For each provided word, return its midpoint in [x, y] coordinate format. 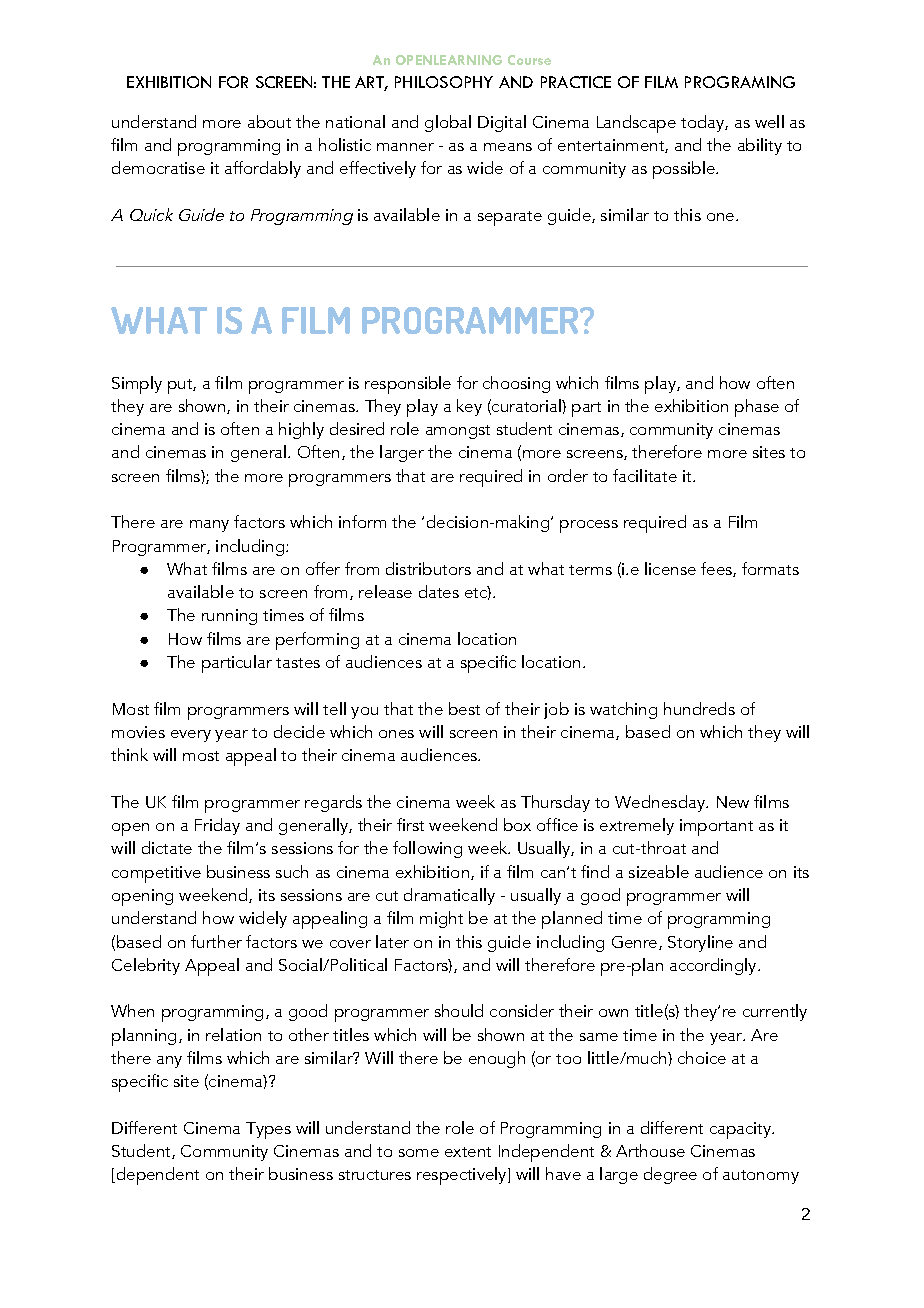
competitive [156, 874]
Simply [137, 385]
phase [757, 408]
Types [268, 1130]
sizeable [659, 871]
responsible [408, 385]
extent [468, 1152]
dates [439, 591]
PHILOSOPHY [444, 82]
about [269, 121]
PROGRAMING [740, 82]
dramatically [449, 896]
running [229, 617]
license [670, 568]
